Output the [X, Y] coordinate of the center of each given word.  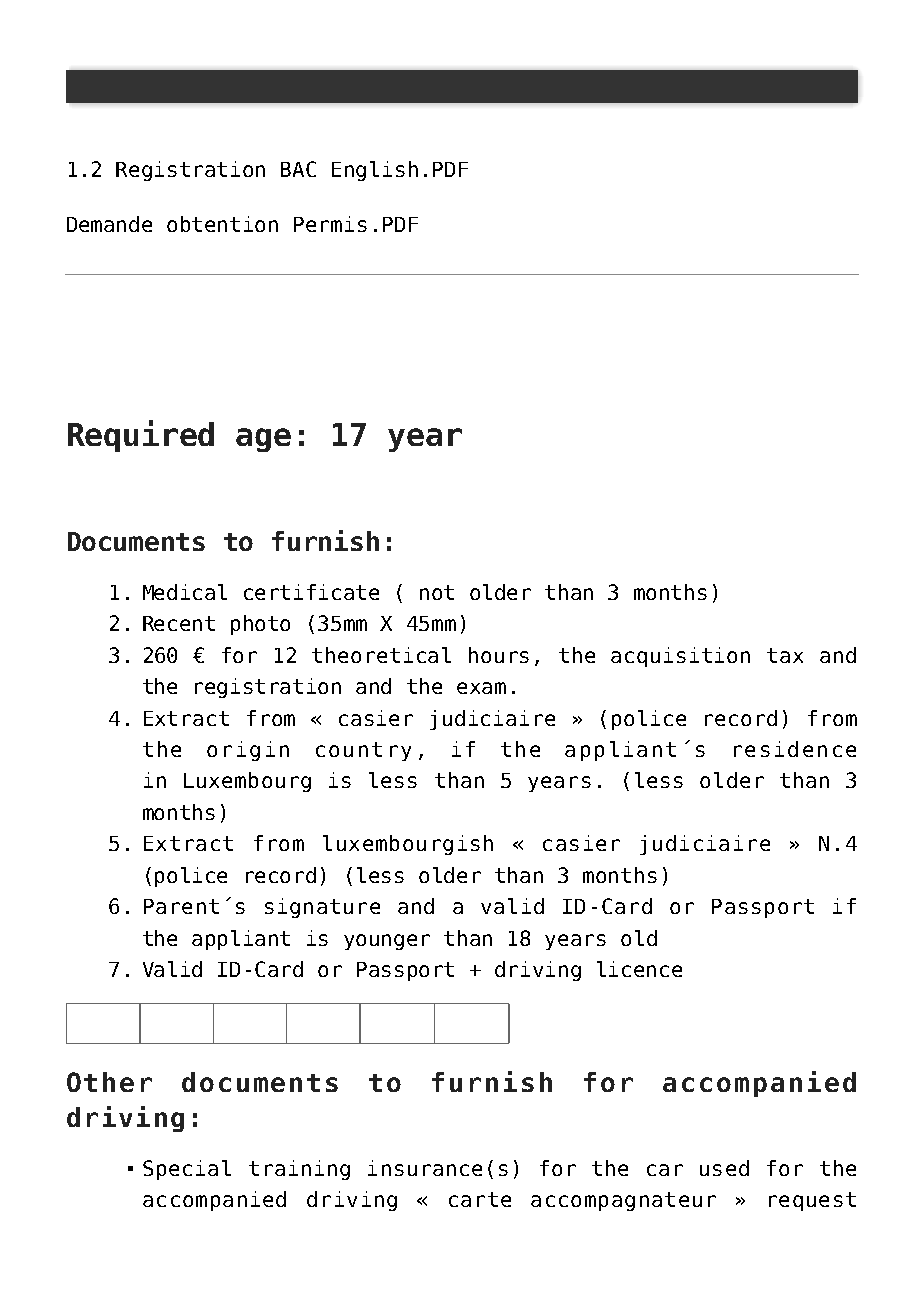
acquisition [680, 657]
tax [785, 655]
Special [187, 1170]
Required [141, 436]
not [437, 592]
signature [322, 908]
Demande [109, 224]
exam [481, 688]
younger [387, 942]
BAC [298, 169]
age [263, 440]
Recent [179, 623]
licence [639, 969]
